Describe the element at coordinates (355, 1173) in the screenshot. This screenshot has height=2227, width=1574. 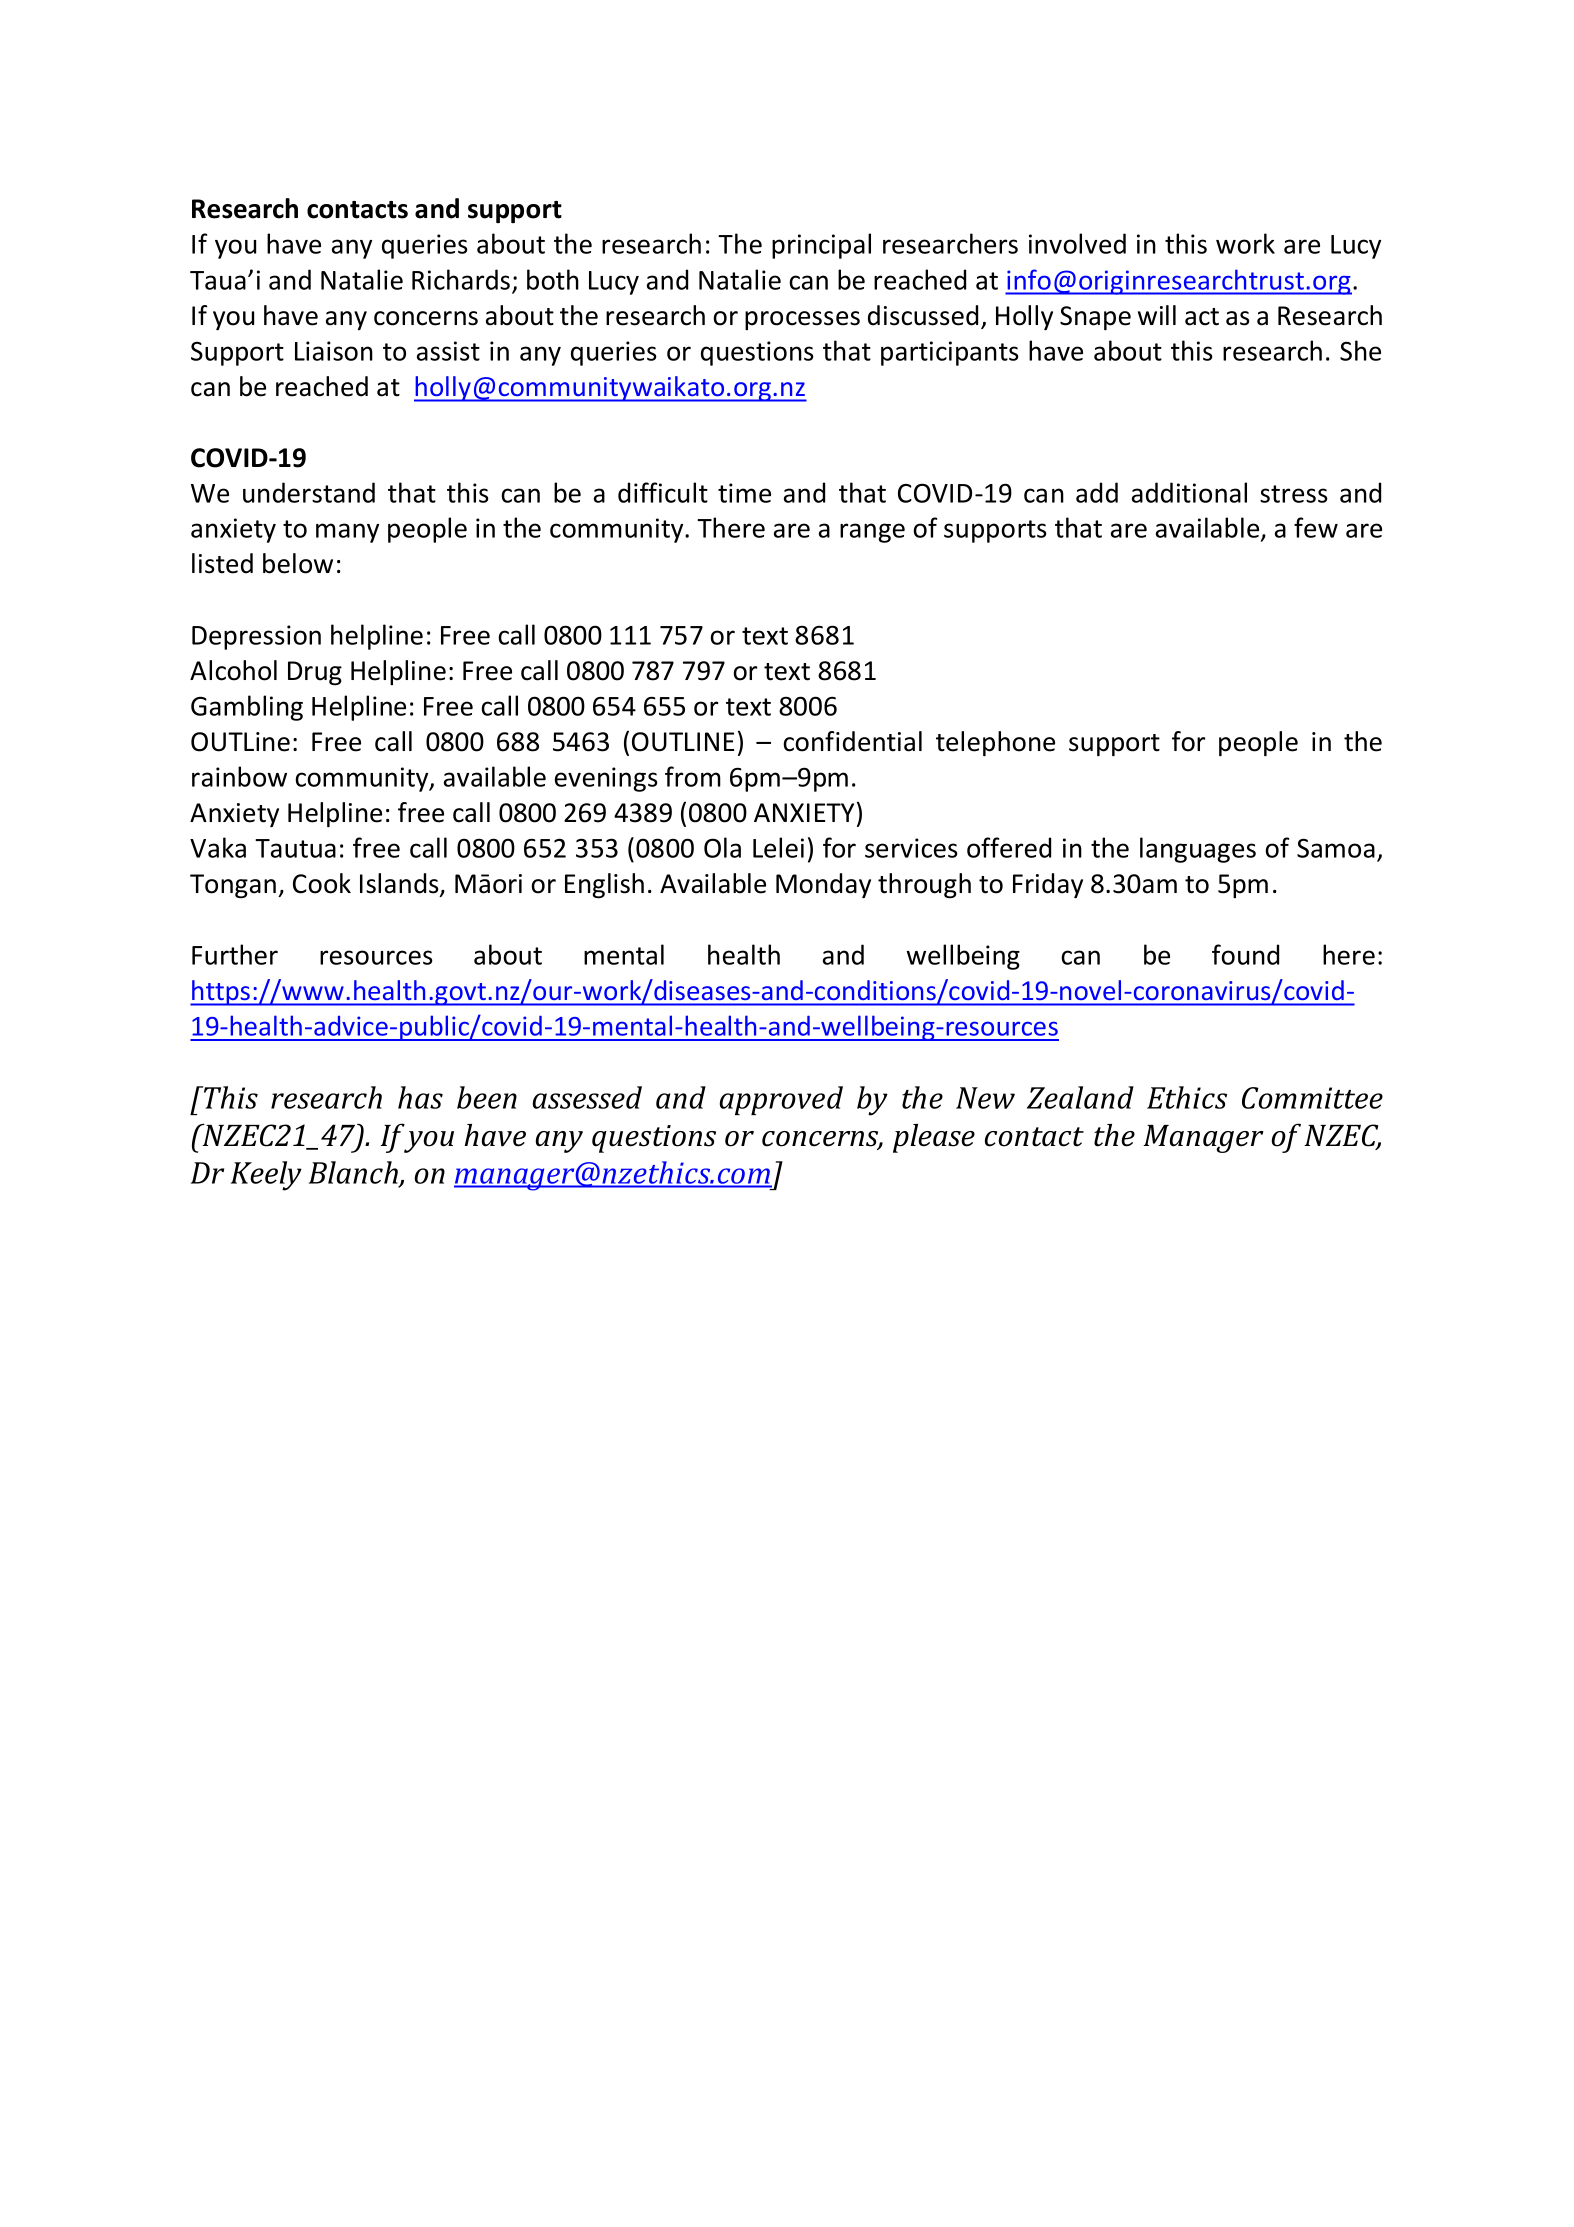
I see `Blanch` at that location.
